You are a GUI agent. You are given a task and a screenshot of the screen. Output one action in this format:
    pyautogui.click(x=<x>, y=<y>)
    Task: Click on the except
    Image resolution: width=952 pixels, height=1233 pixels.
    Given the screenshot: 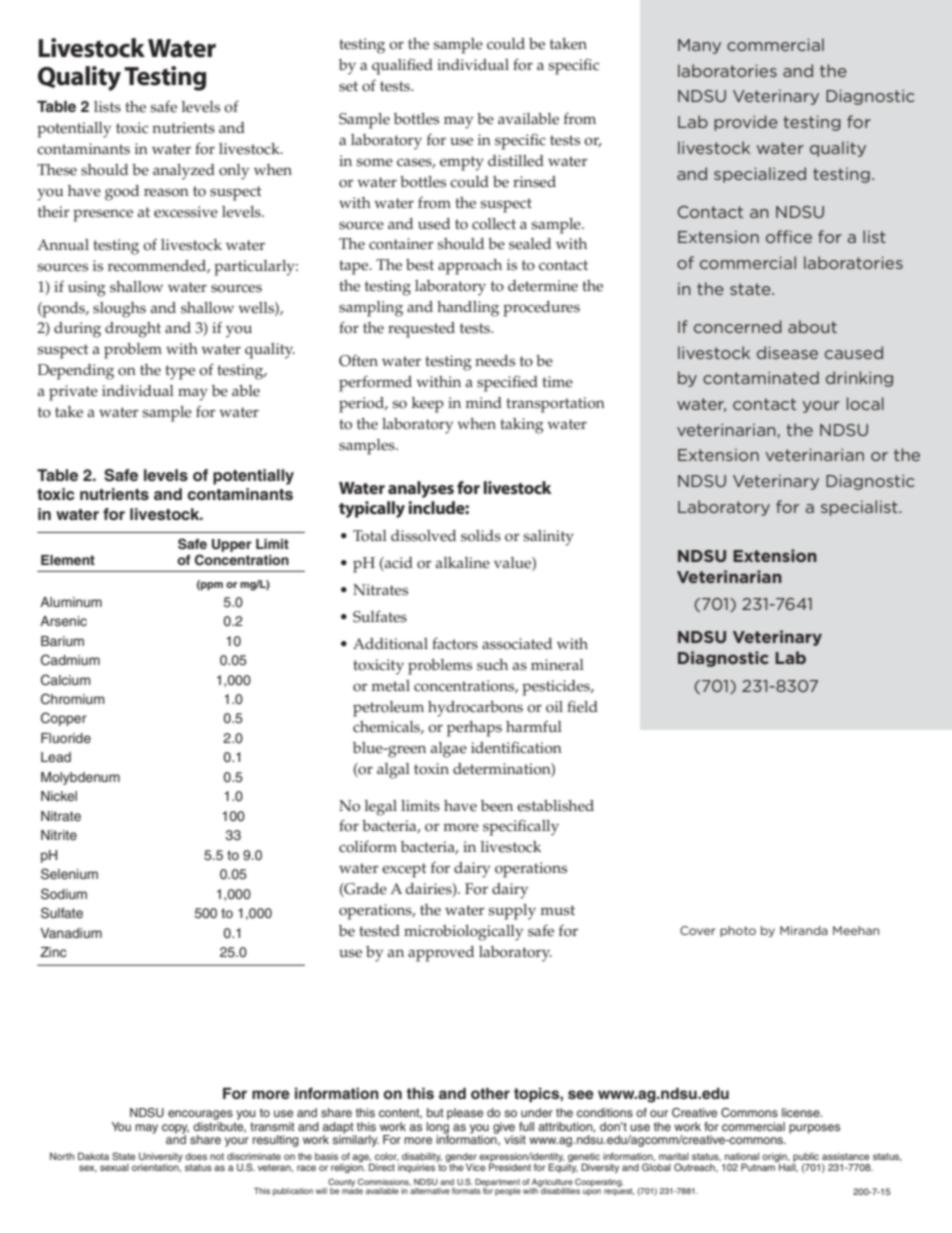 What is the action you would take?
    pyautogui.click(x=404, y=870)
